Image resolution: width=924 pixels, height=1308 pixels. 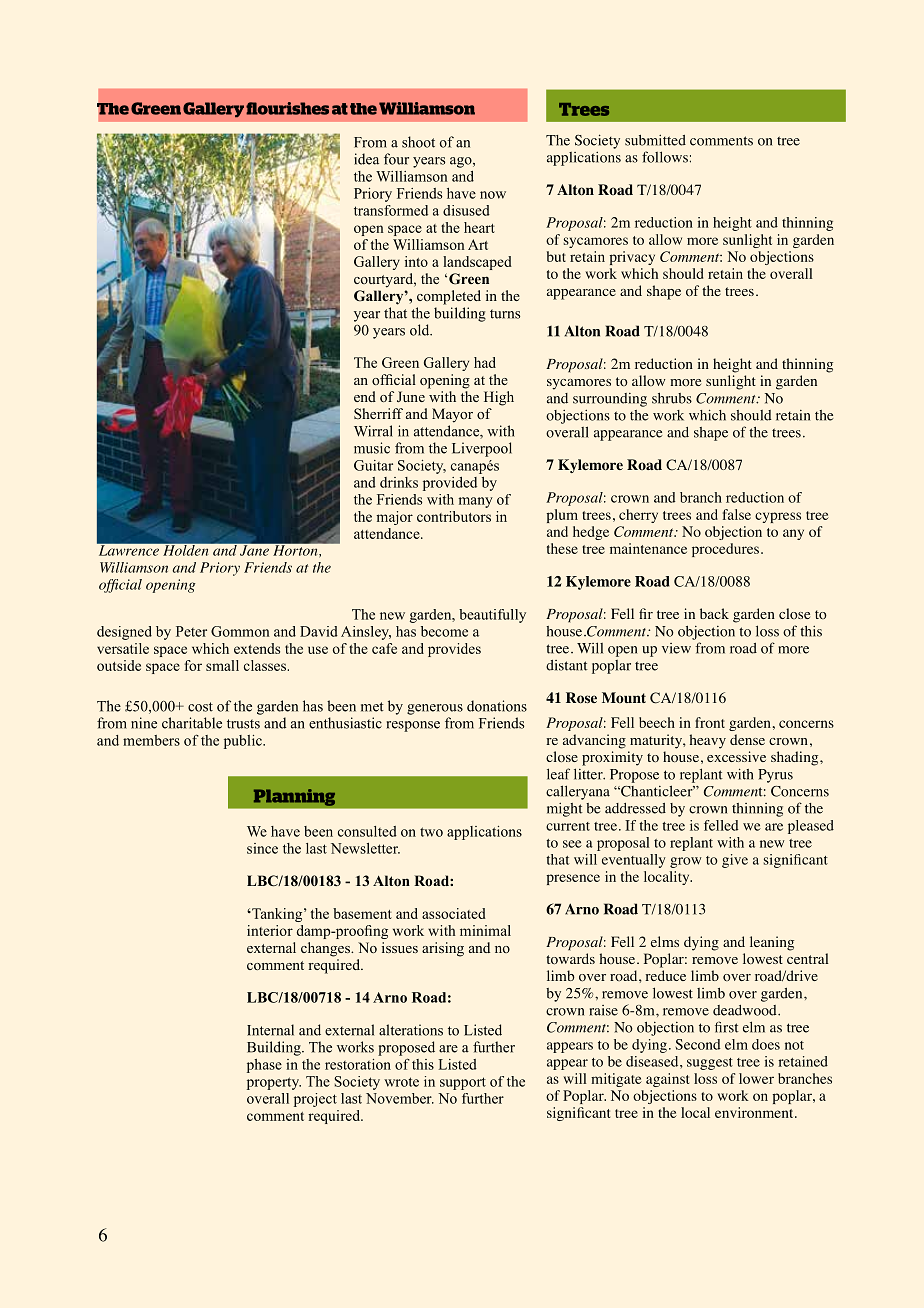 What do you see at coordinates (463, 1083) in the screenshot?
I see `support` at bounding box center [463, 1083].
